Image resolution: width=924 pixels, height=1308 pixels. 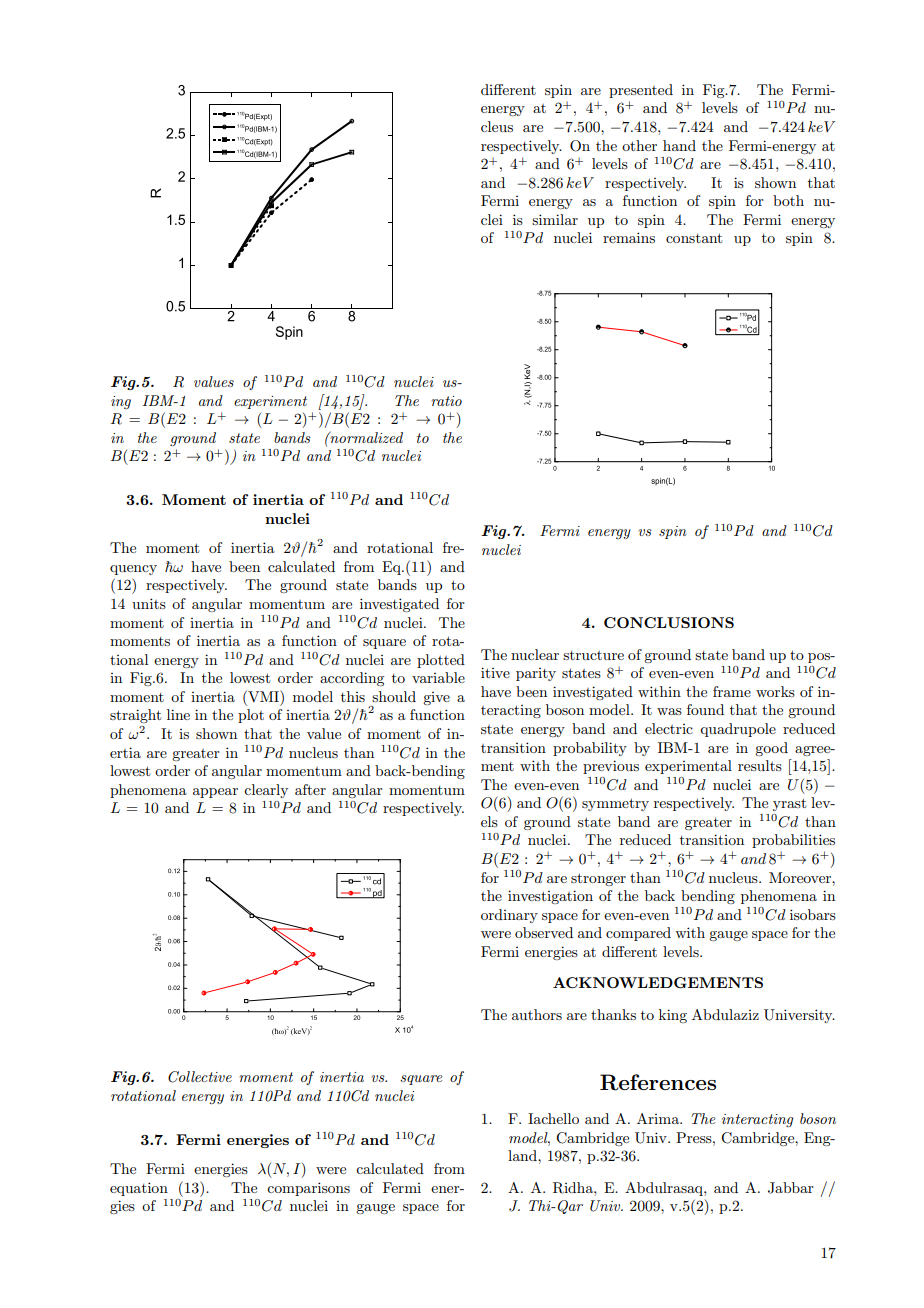 What do you see at coordinates (555, 219) in the document?
I see `similar` at bounding box center [555, 219].
